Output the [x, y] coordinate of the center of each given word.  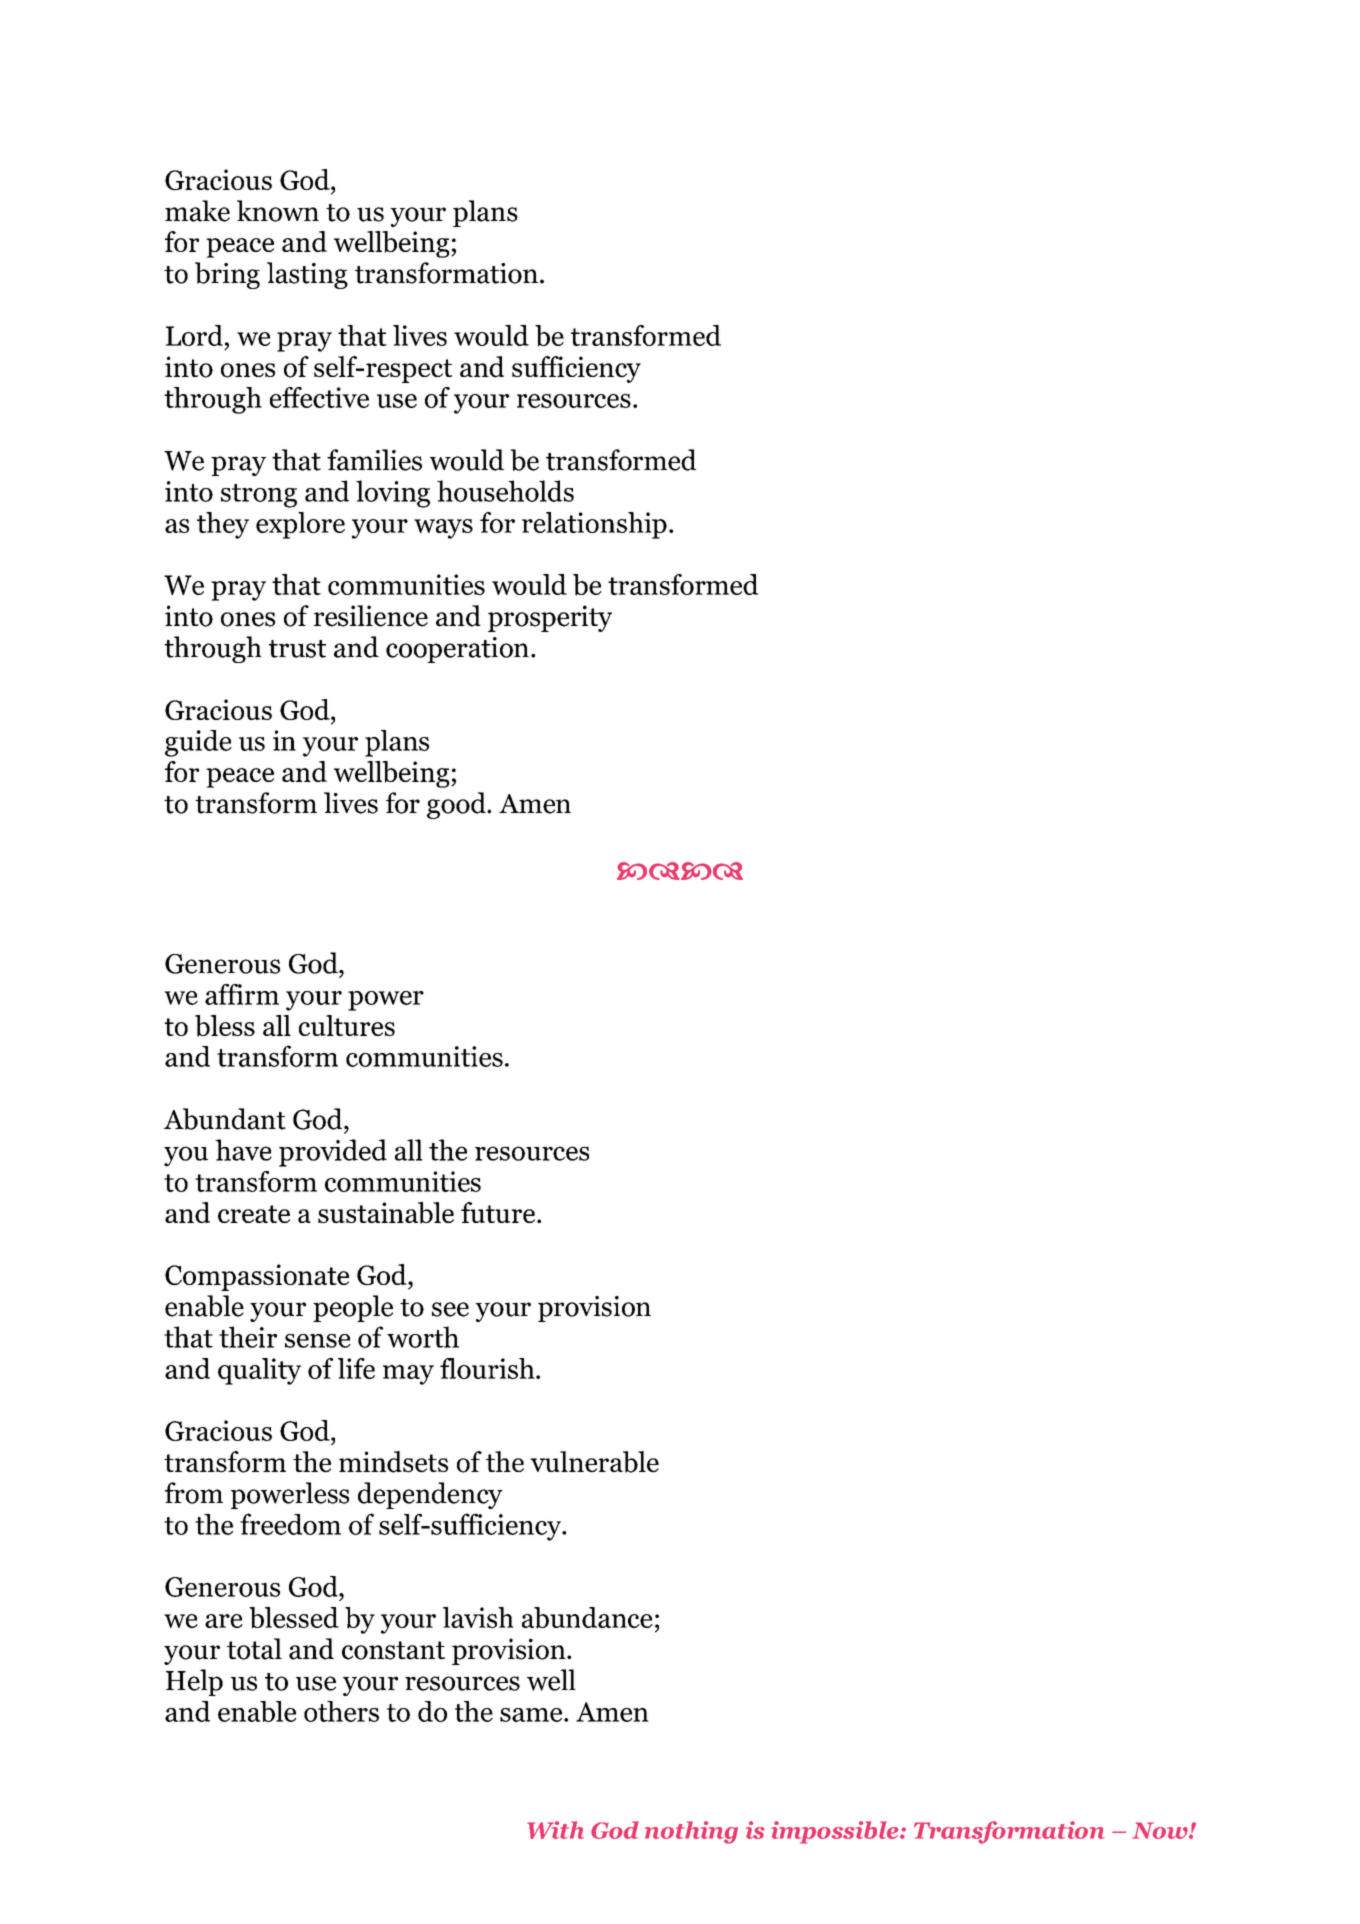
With [555, 1830]
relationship [594, 525]
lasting [307, 275]
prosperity [550, 618]
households [505, 491]
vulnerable [594, 1462]
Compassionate [257, 1277]
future [499, 1212]
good [457, 805]
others [341, 1711]
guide [198, 743]
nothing [691, 1832]
